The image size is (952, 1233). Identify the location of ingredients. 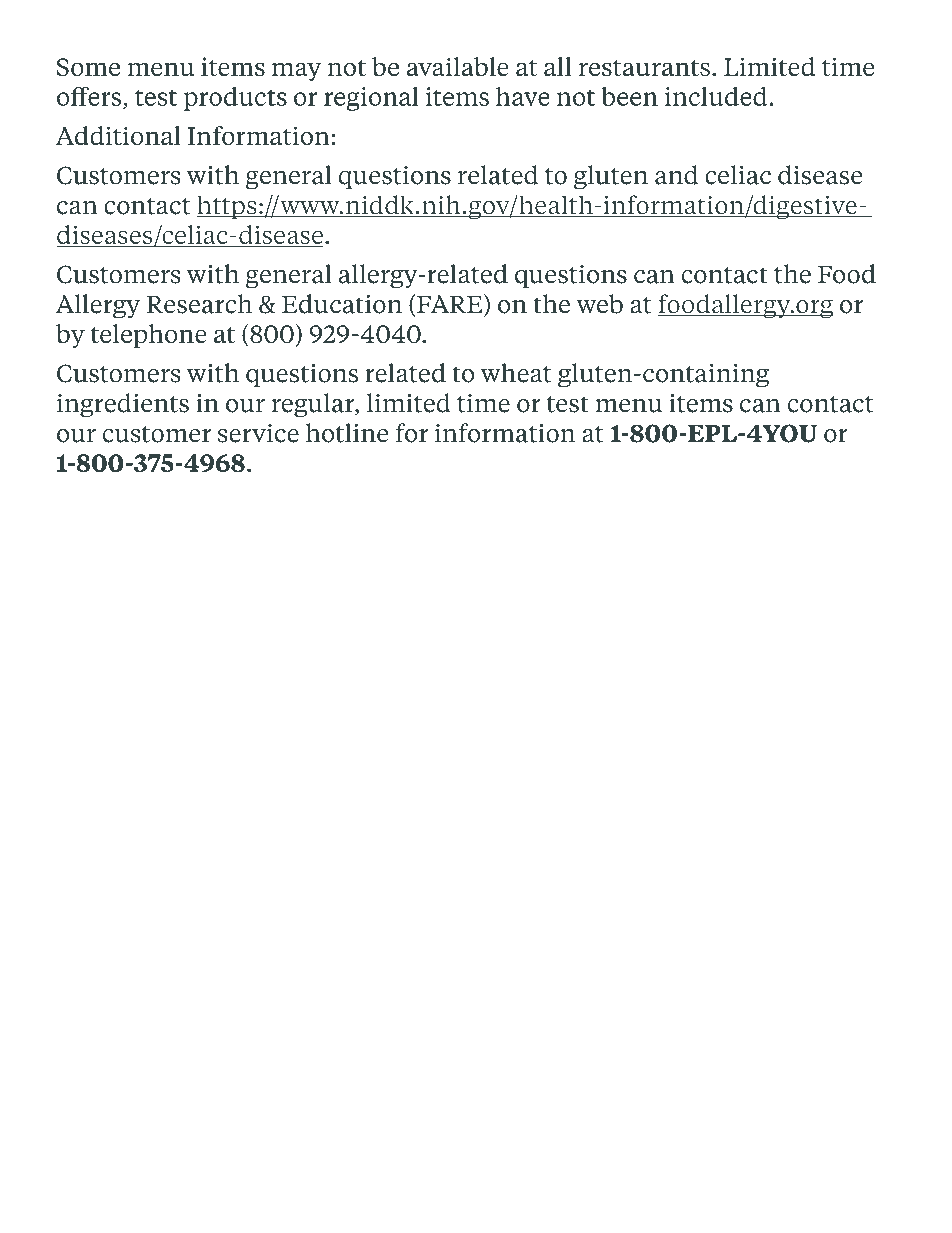
(123, 405).
